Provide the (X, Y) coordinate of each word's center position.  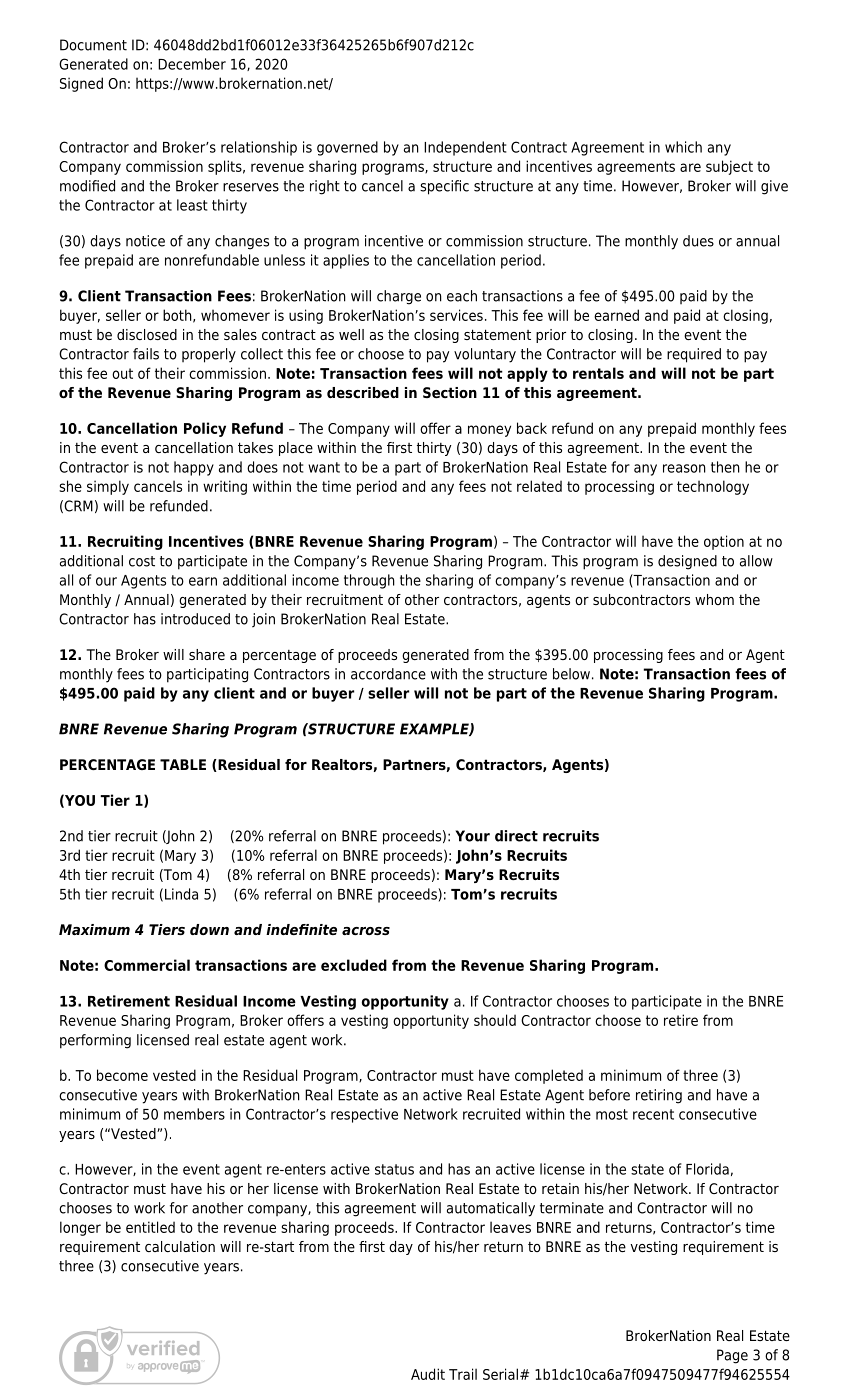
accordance (388, 674)
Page (732, 1356)
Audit (428, 1374)
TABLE (183, 764)
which (683, 147)
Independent (465, 148)
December (192, 64)
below (571, 674)
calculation (180, 1246)
